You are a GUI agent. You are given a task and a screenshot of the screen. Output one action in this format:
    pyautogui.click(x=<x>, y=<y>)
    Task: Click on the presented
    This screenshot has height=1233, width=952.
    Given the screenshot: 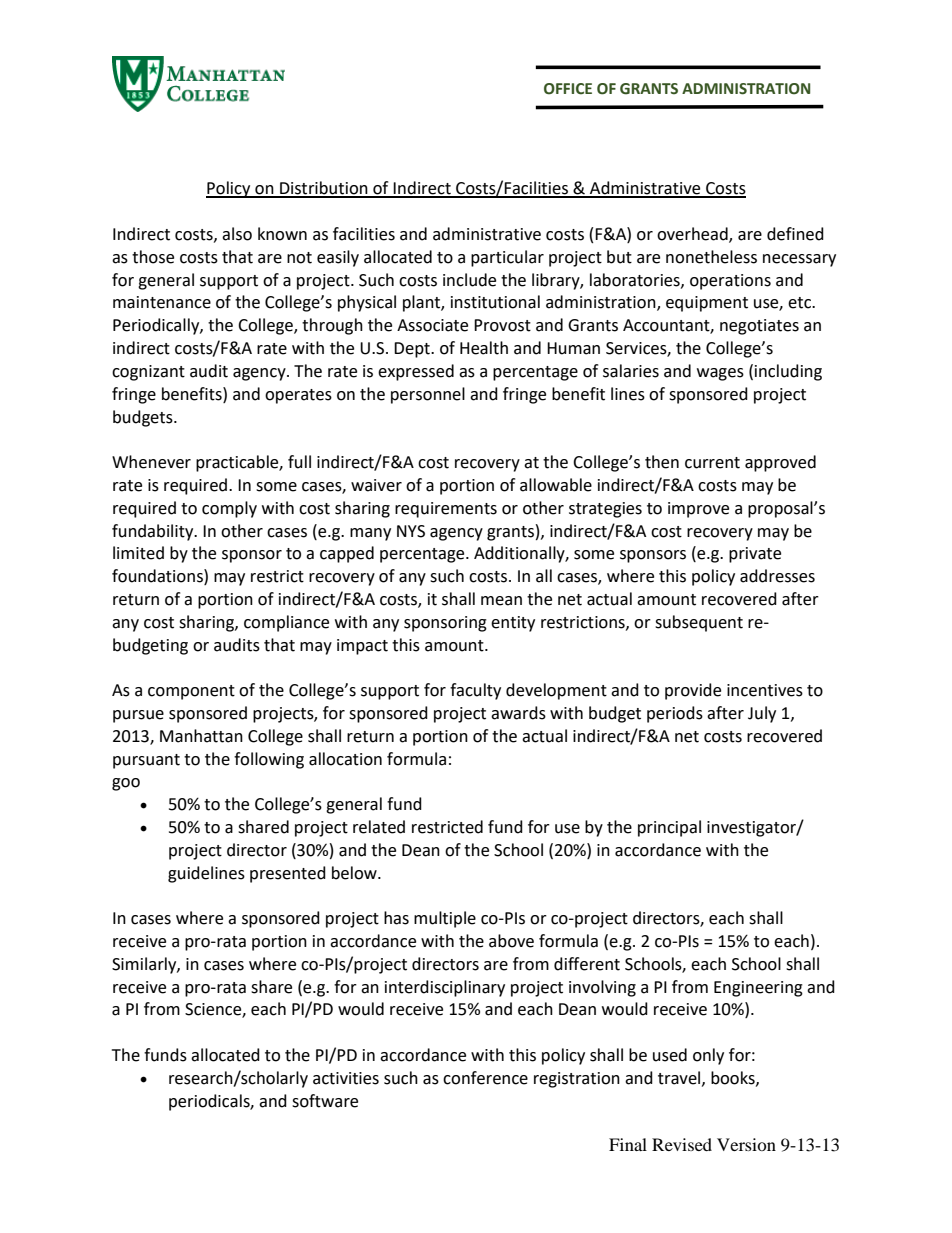 What is the action you would take?
    pyautogui.click(x=288, y=874)
